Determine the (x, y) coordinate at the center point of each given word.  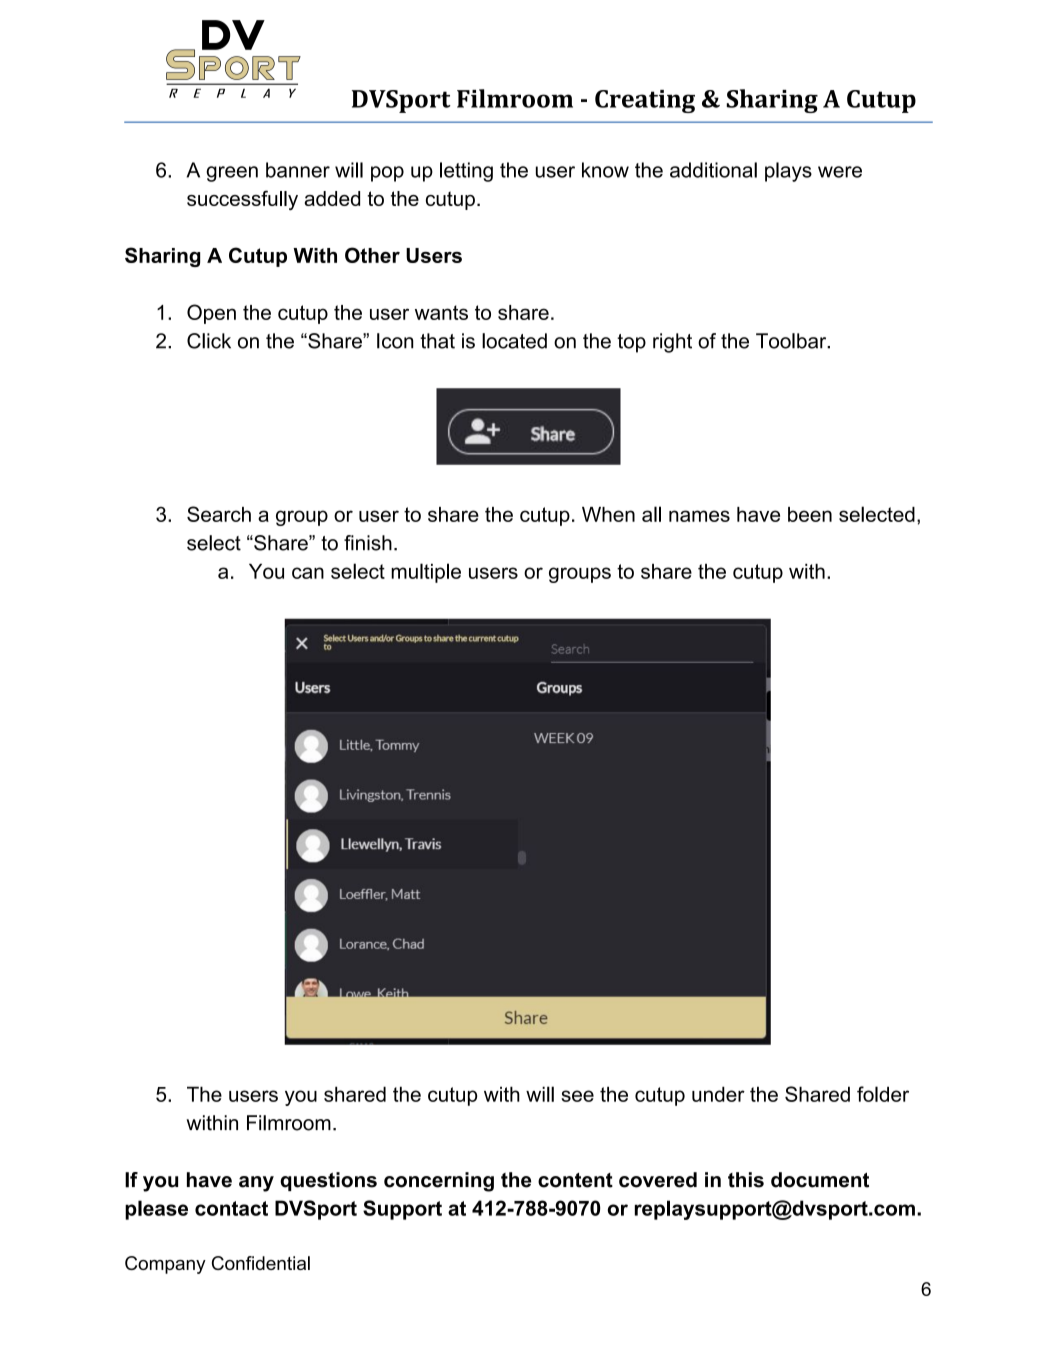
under (718, 1094)
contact (231, 1208)
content (575, 1180)
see (577, 1096)
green (232, 174)
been (810, 514)
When (608, 514)
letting (466, 172)
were (840, 172)
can (308, 573)
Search (219, 514)
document (820, 1180)
